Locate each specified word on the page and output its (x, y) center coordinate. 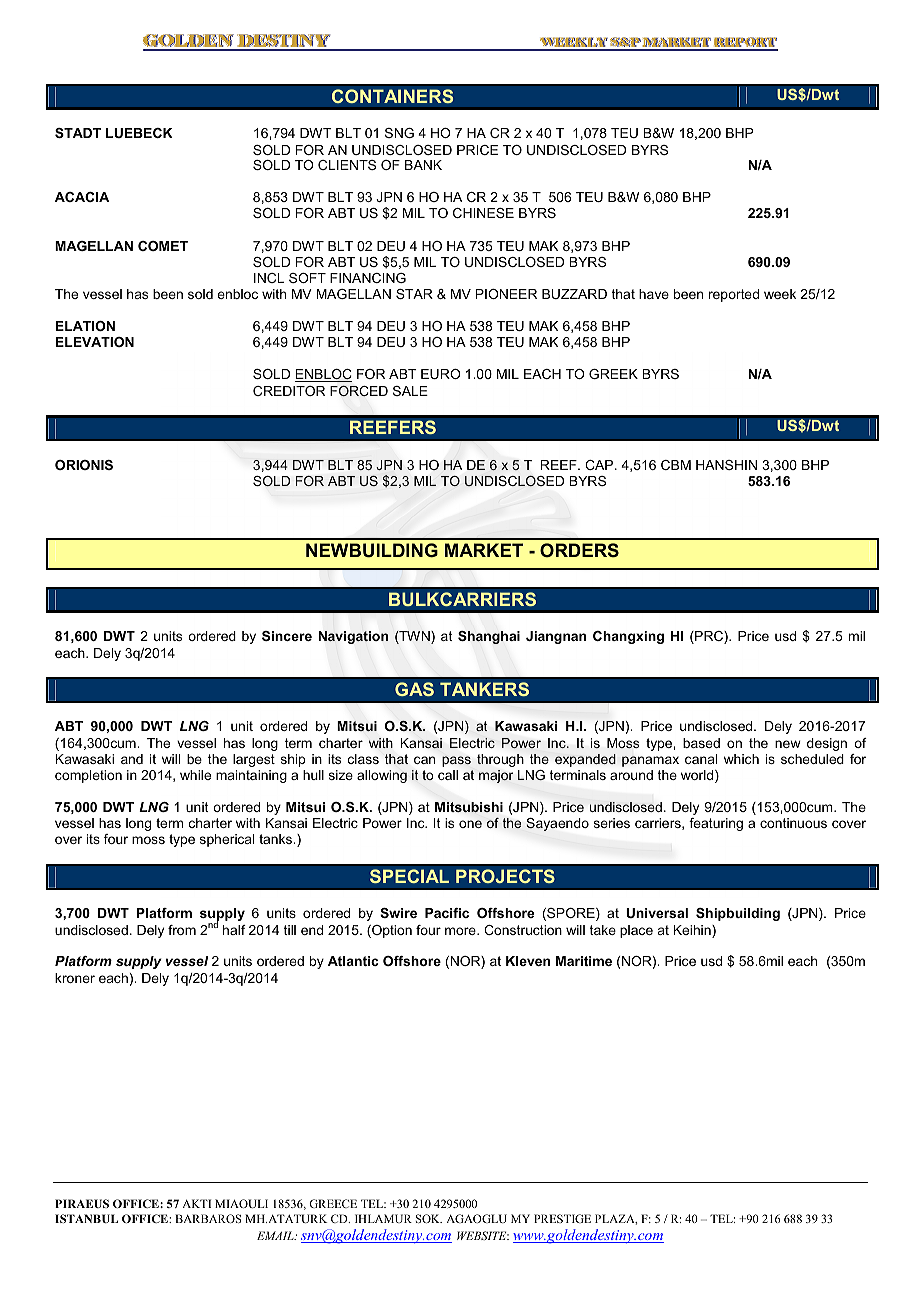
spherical (227, 840)
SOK (429, 1218)
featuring (716, 824)
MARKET (484, 550)
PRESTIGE (562, 1218)
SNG (399, 133)
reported (734, 295)
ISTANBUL (86, 1218)
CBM (676, 465)
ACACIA (82, 197)
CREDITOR (289, 391)
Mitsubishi (469, 807)
